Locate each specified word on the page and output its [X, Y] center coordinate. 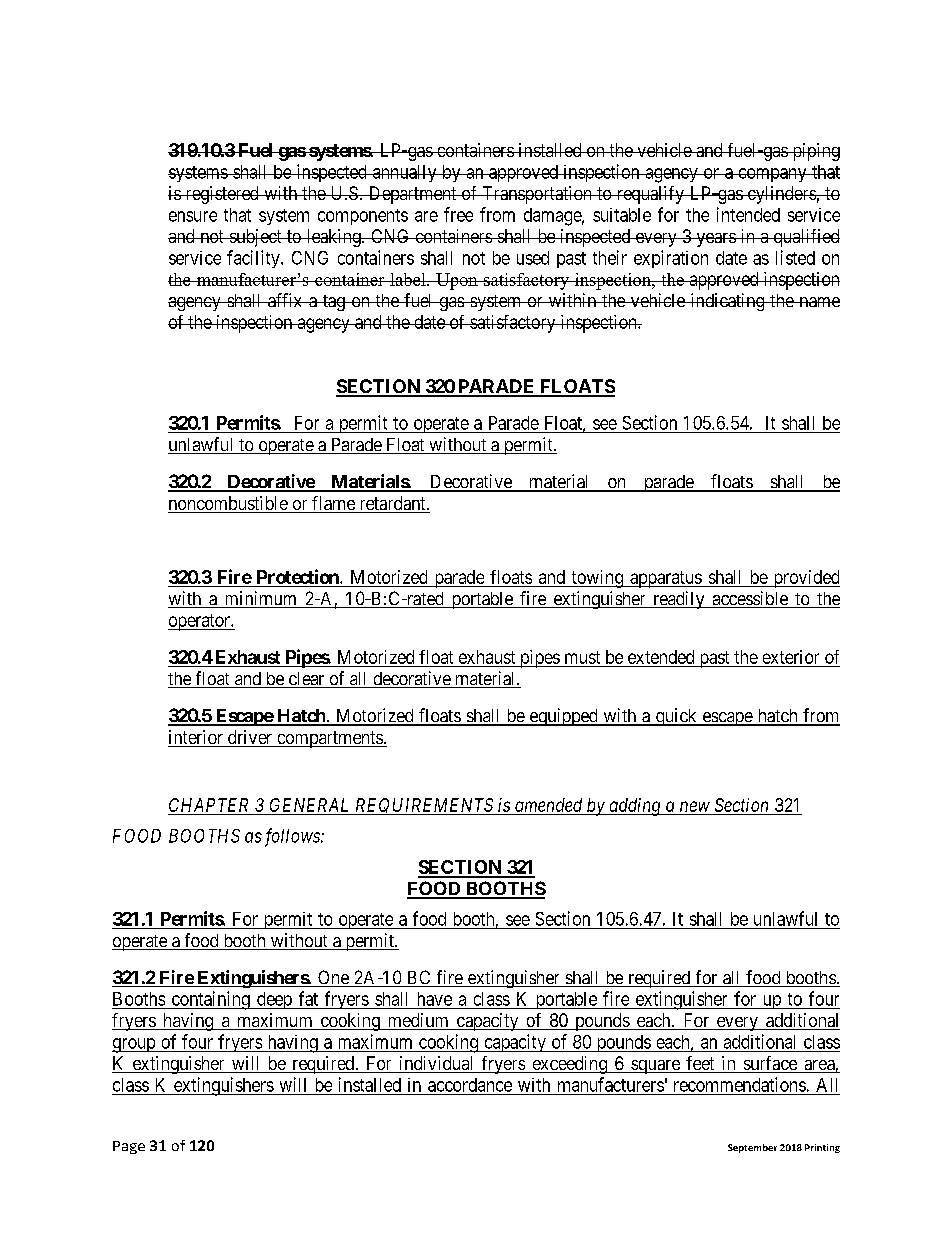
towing [597, 579]
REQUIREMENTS [424, 806]
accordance [470, 1085]
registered [222, 195]
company [772, 175]
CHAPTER [208, 805]
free [458, 214]
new [695, 806]
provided [805, 579]
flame [333, 504]
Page [129, 1147]
